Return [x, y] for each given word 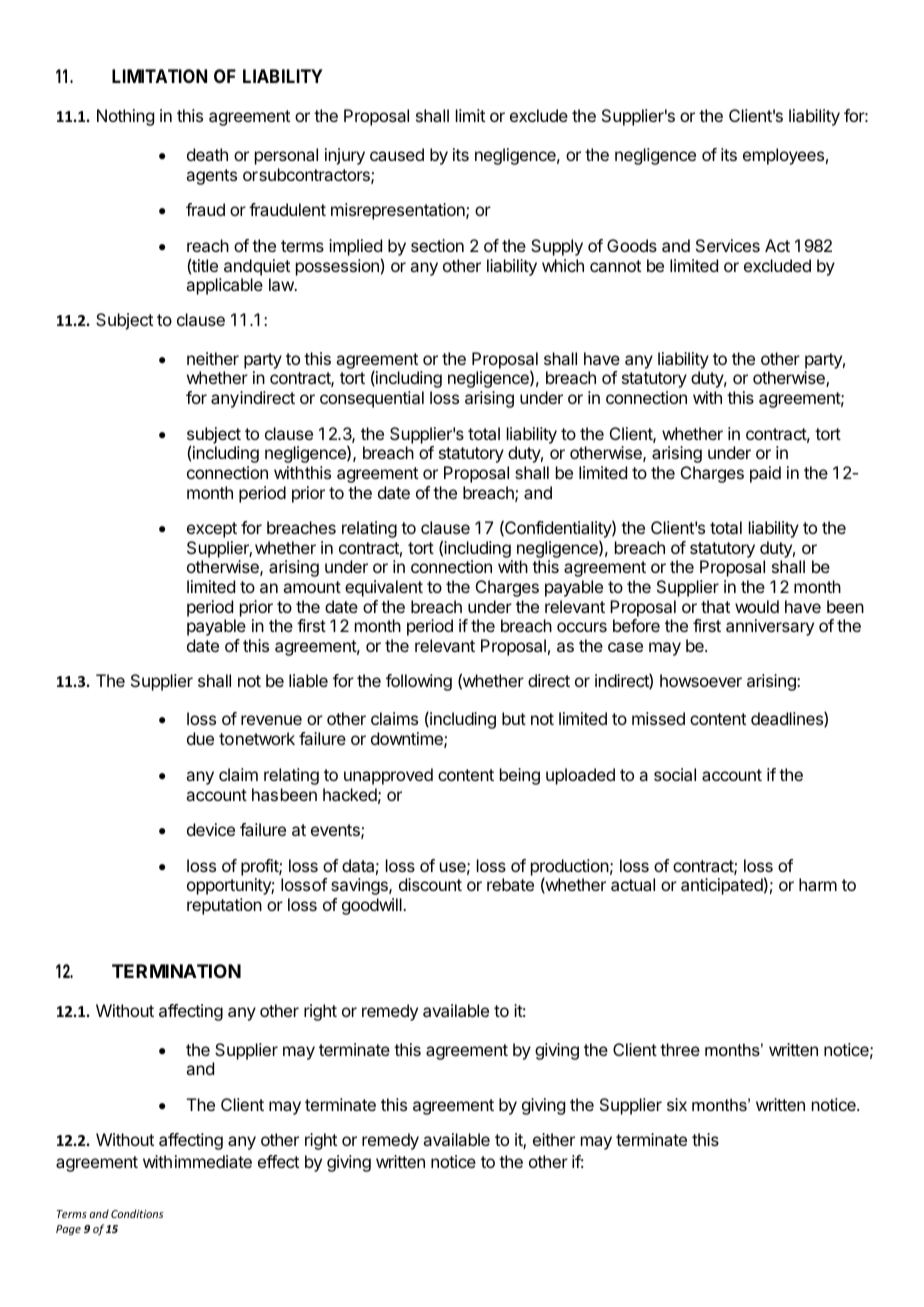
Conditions [137, 1213]
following [419, 682]
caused [397, 154]
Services [728, 245]
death [207, 154]
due [200, 738]
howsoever [701, 680]
